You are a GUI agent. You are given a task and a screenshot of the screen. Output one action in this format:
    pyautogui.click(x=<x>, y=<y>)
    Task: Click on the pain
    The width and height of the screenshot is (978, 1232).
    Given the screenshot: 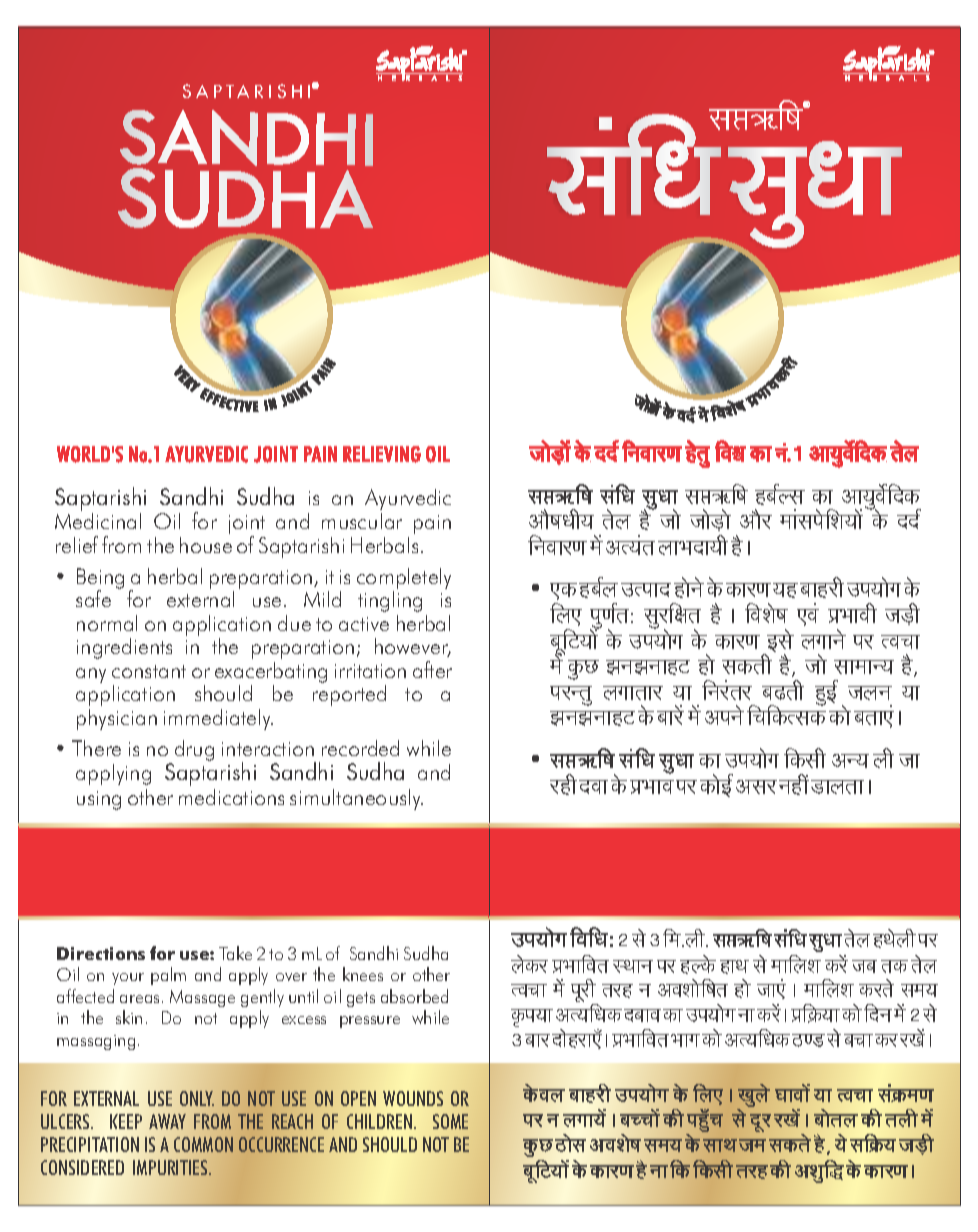 What is the action you would take?
    pyautogui.click(x=432, y=524)
